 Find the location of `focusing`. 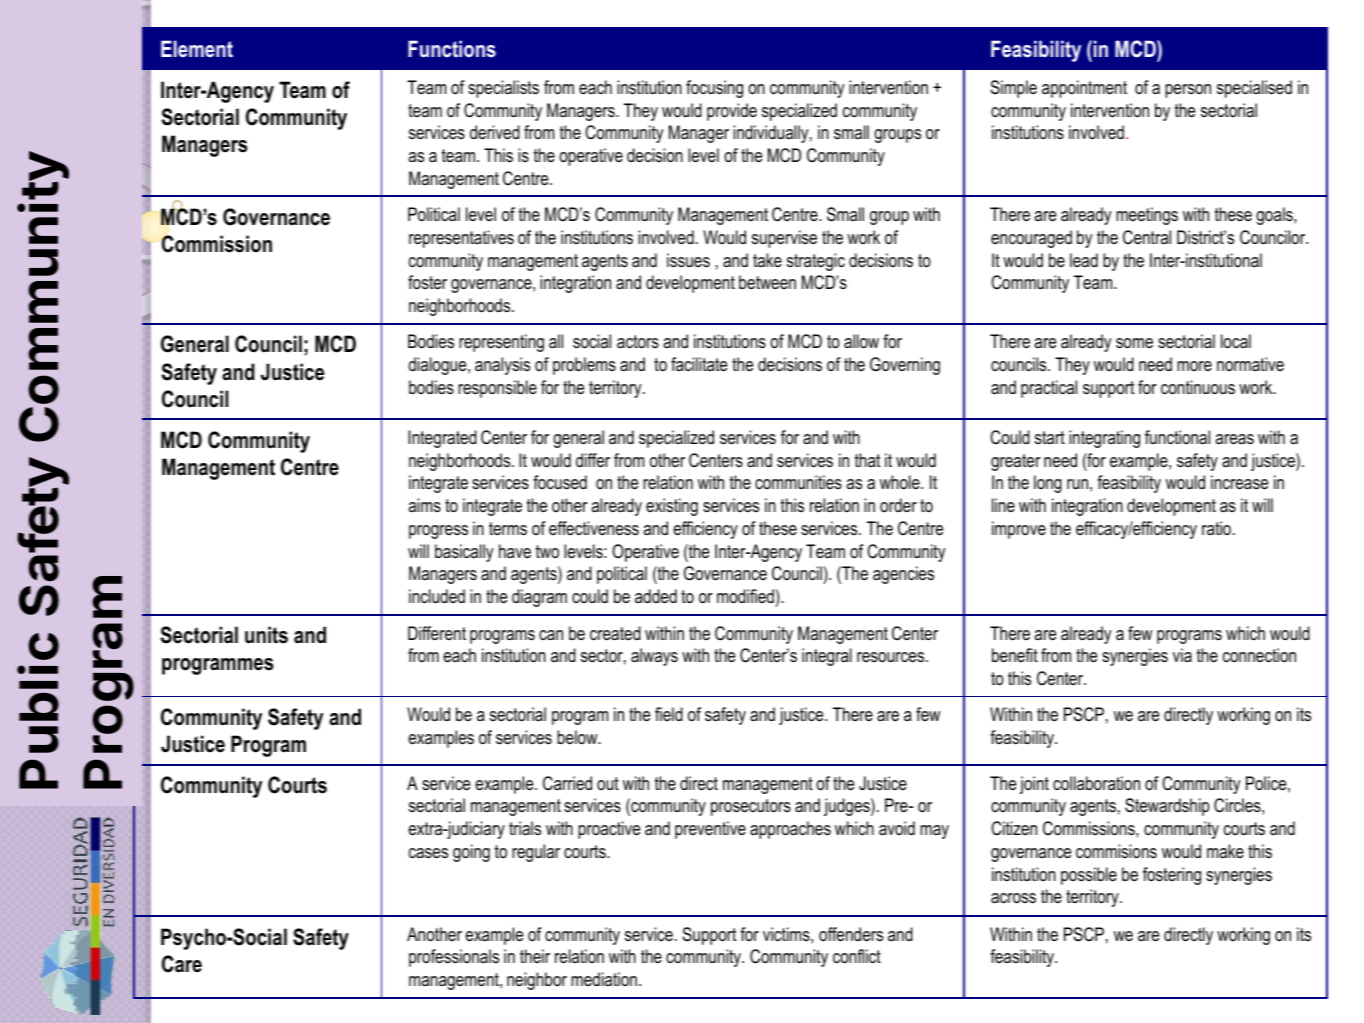

focusing is located at coordinates (714, 89).
